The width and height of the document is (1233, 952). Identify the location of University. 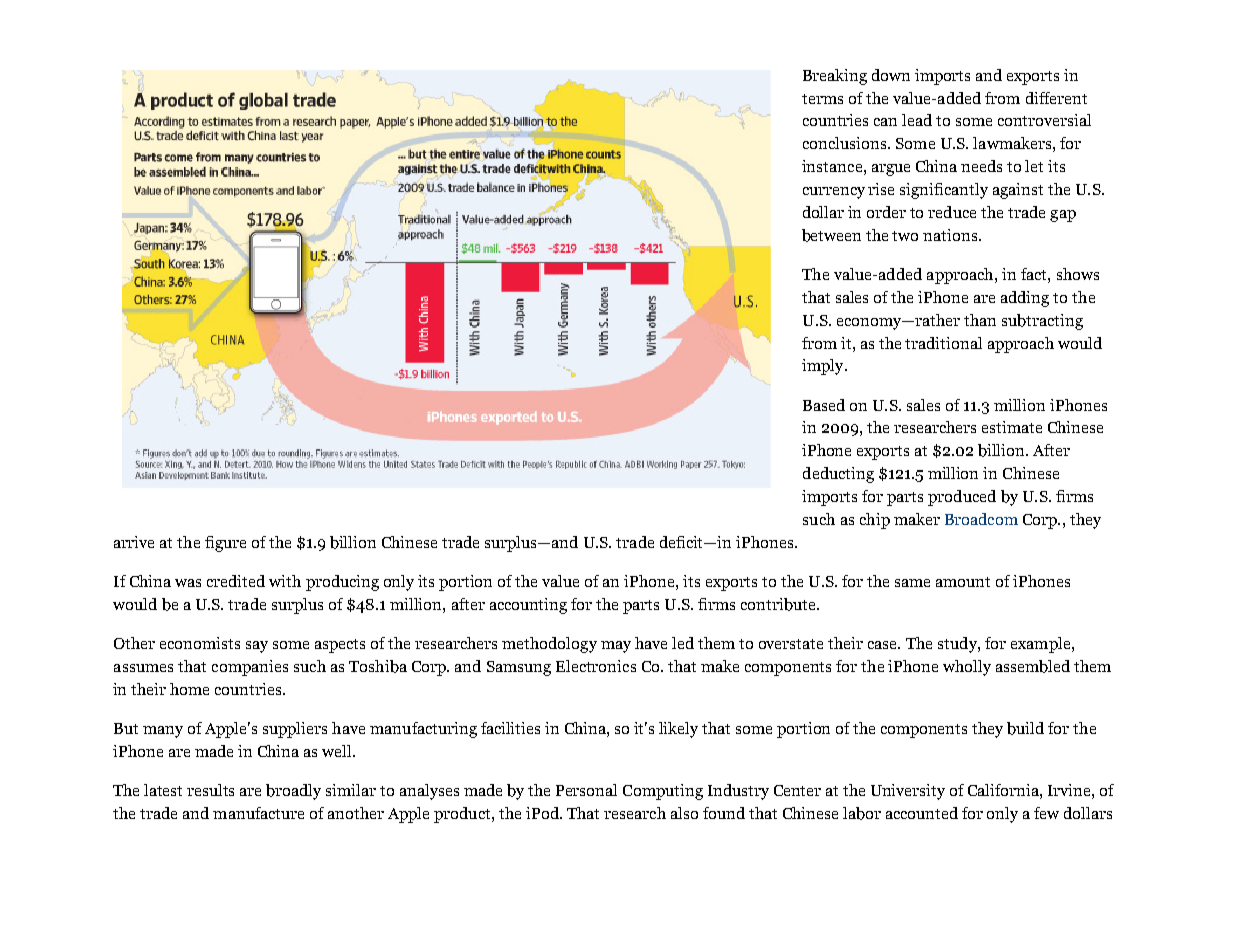
(908, 792).
